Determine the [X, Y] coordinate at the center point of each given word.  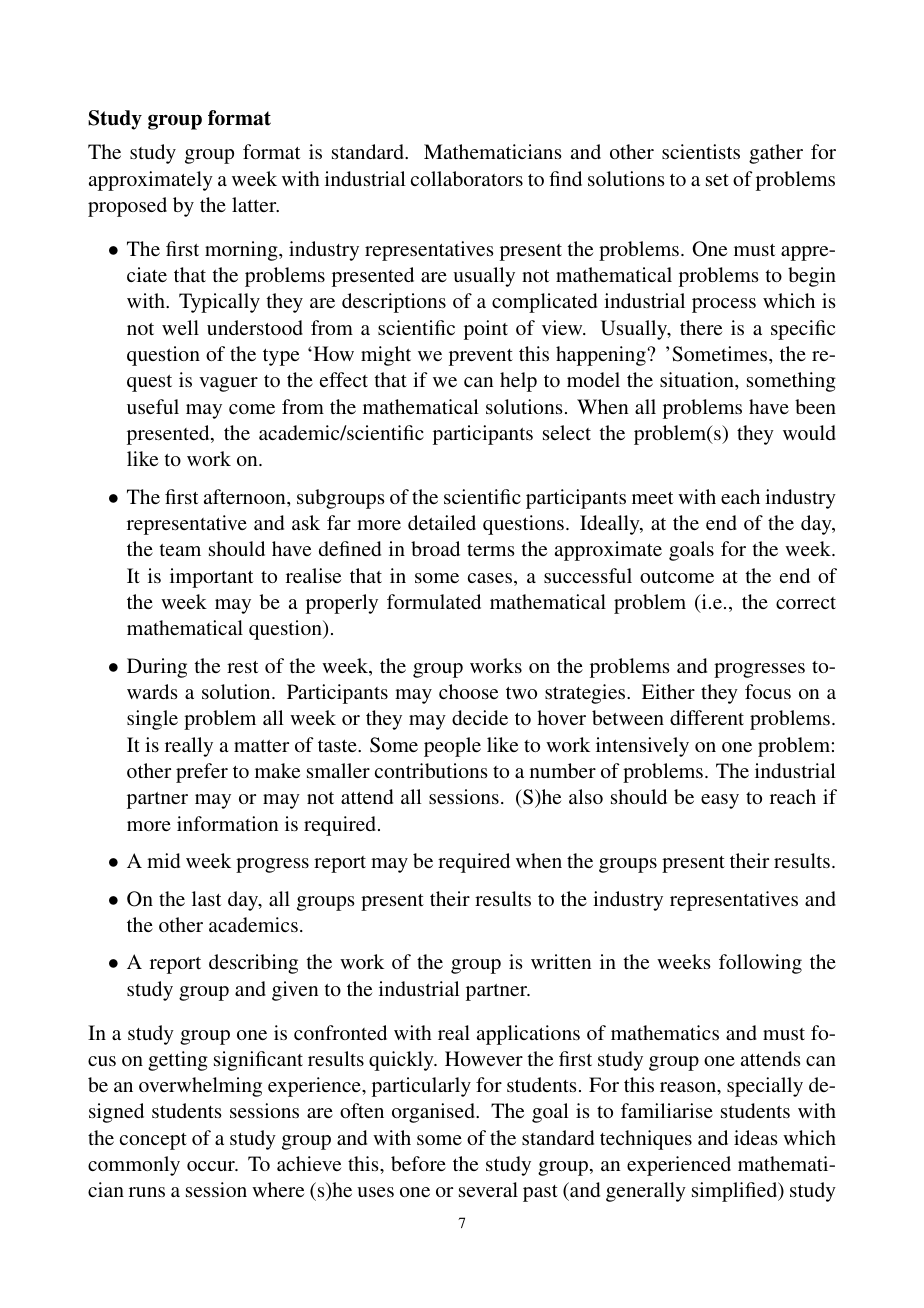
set [717, 180]
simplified [736, 1192]
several [488, 1189]
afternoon [246, 496]
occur [212, 1166]
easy [720, 801]
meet [653, 498]
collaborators [467, 178]
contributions [431, 770]
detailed [442, 522]
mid [163, 860]
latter [255, 204]
